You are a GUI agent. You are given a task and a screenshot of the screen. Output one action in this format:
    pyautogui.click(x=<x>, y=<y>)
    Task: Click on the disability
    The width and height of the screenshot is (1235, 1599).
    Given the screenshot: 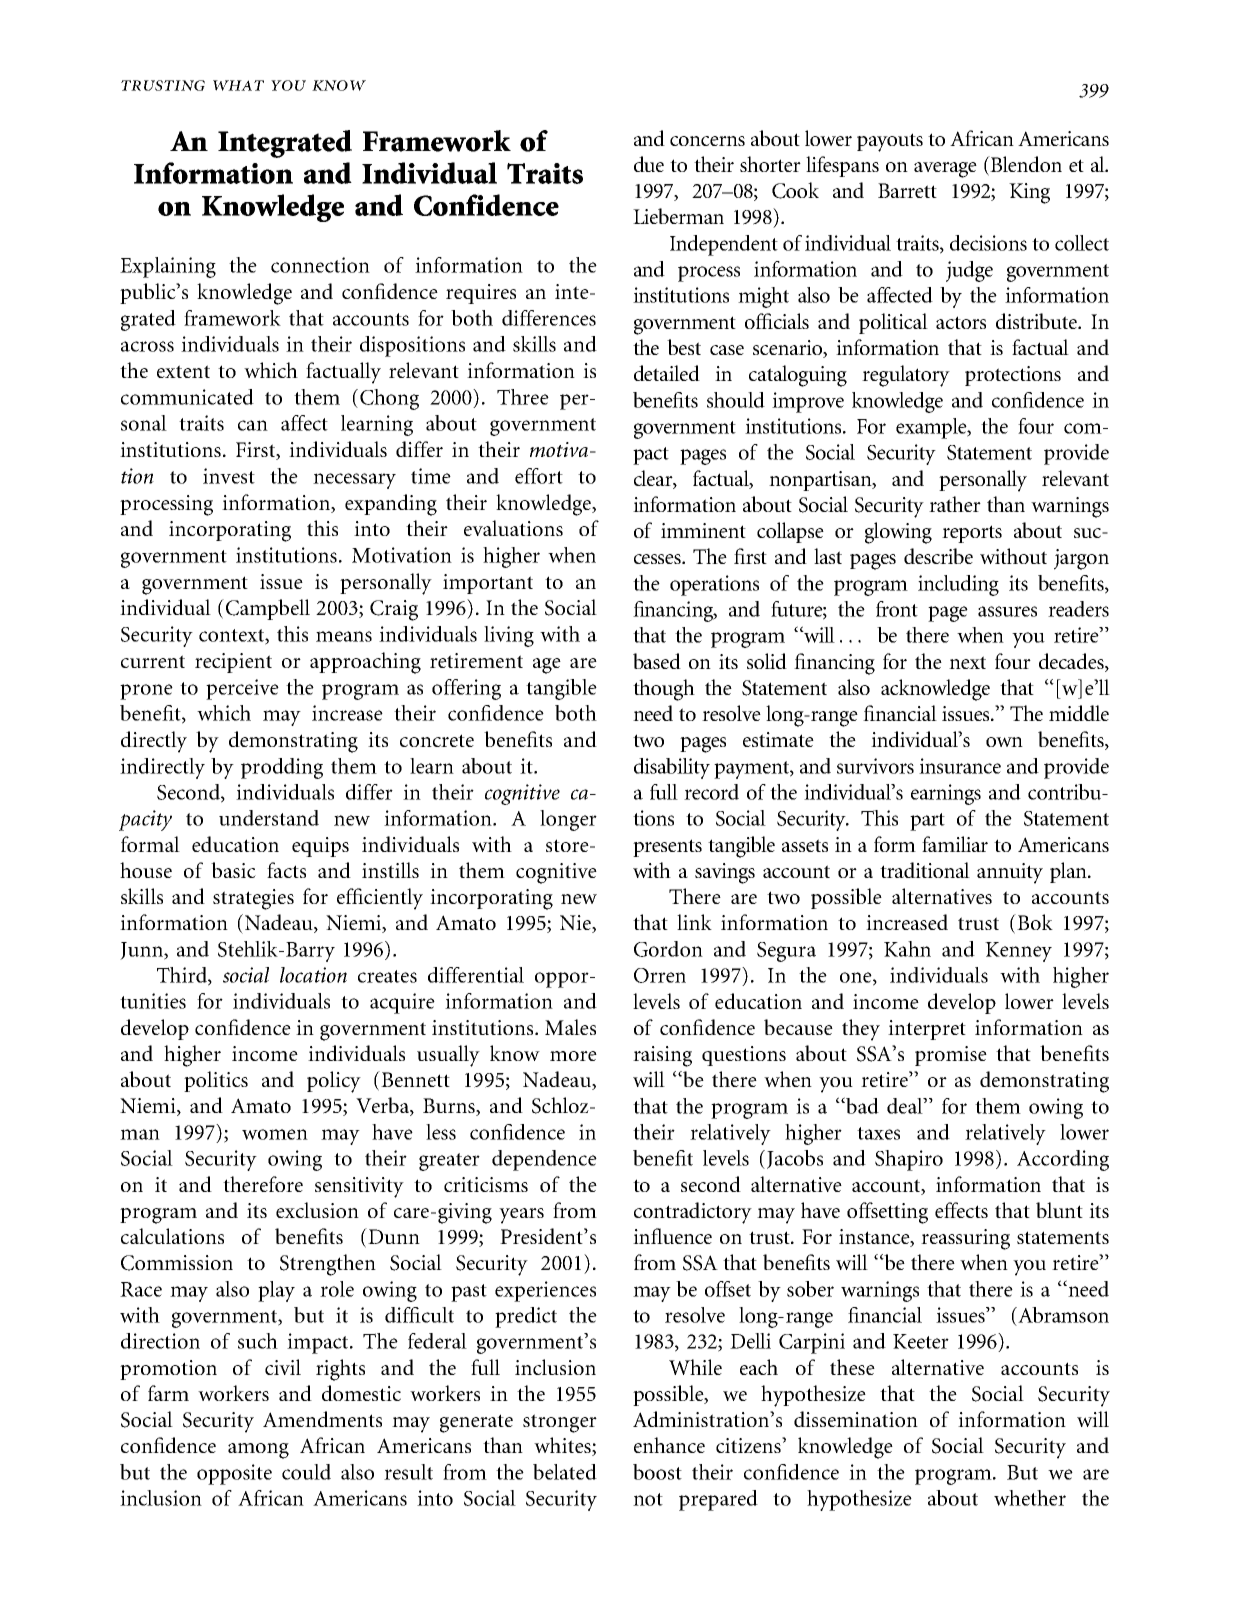 What is the action you would take?
    pyautogui.click(x=672, y=768)
